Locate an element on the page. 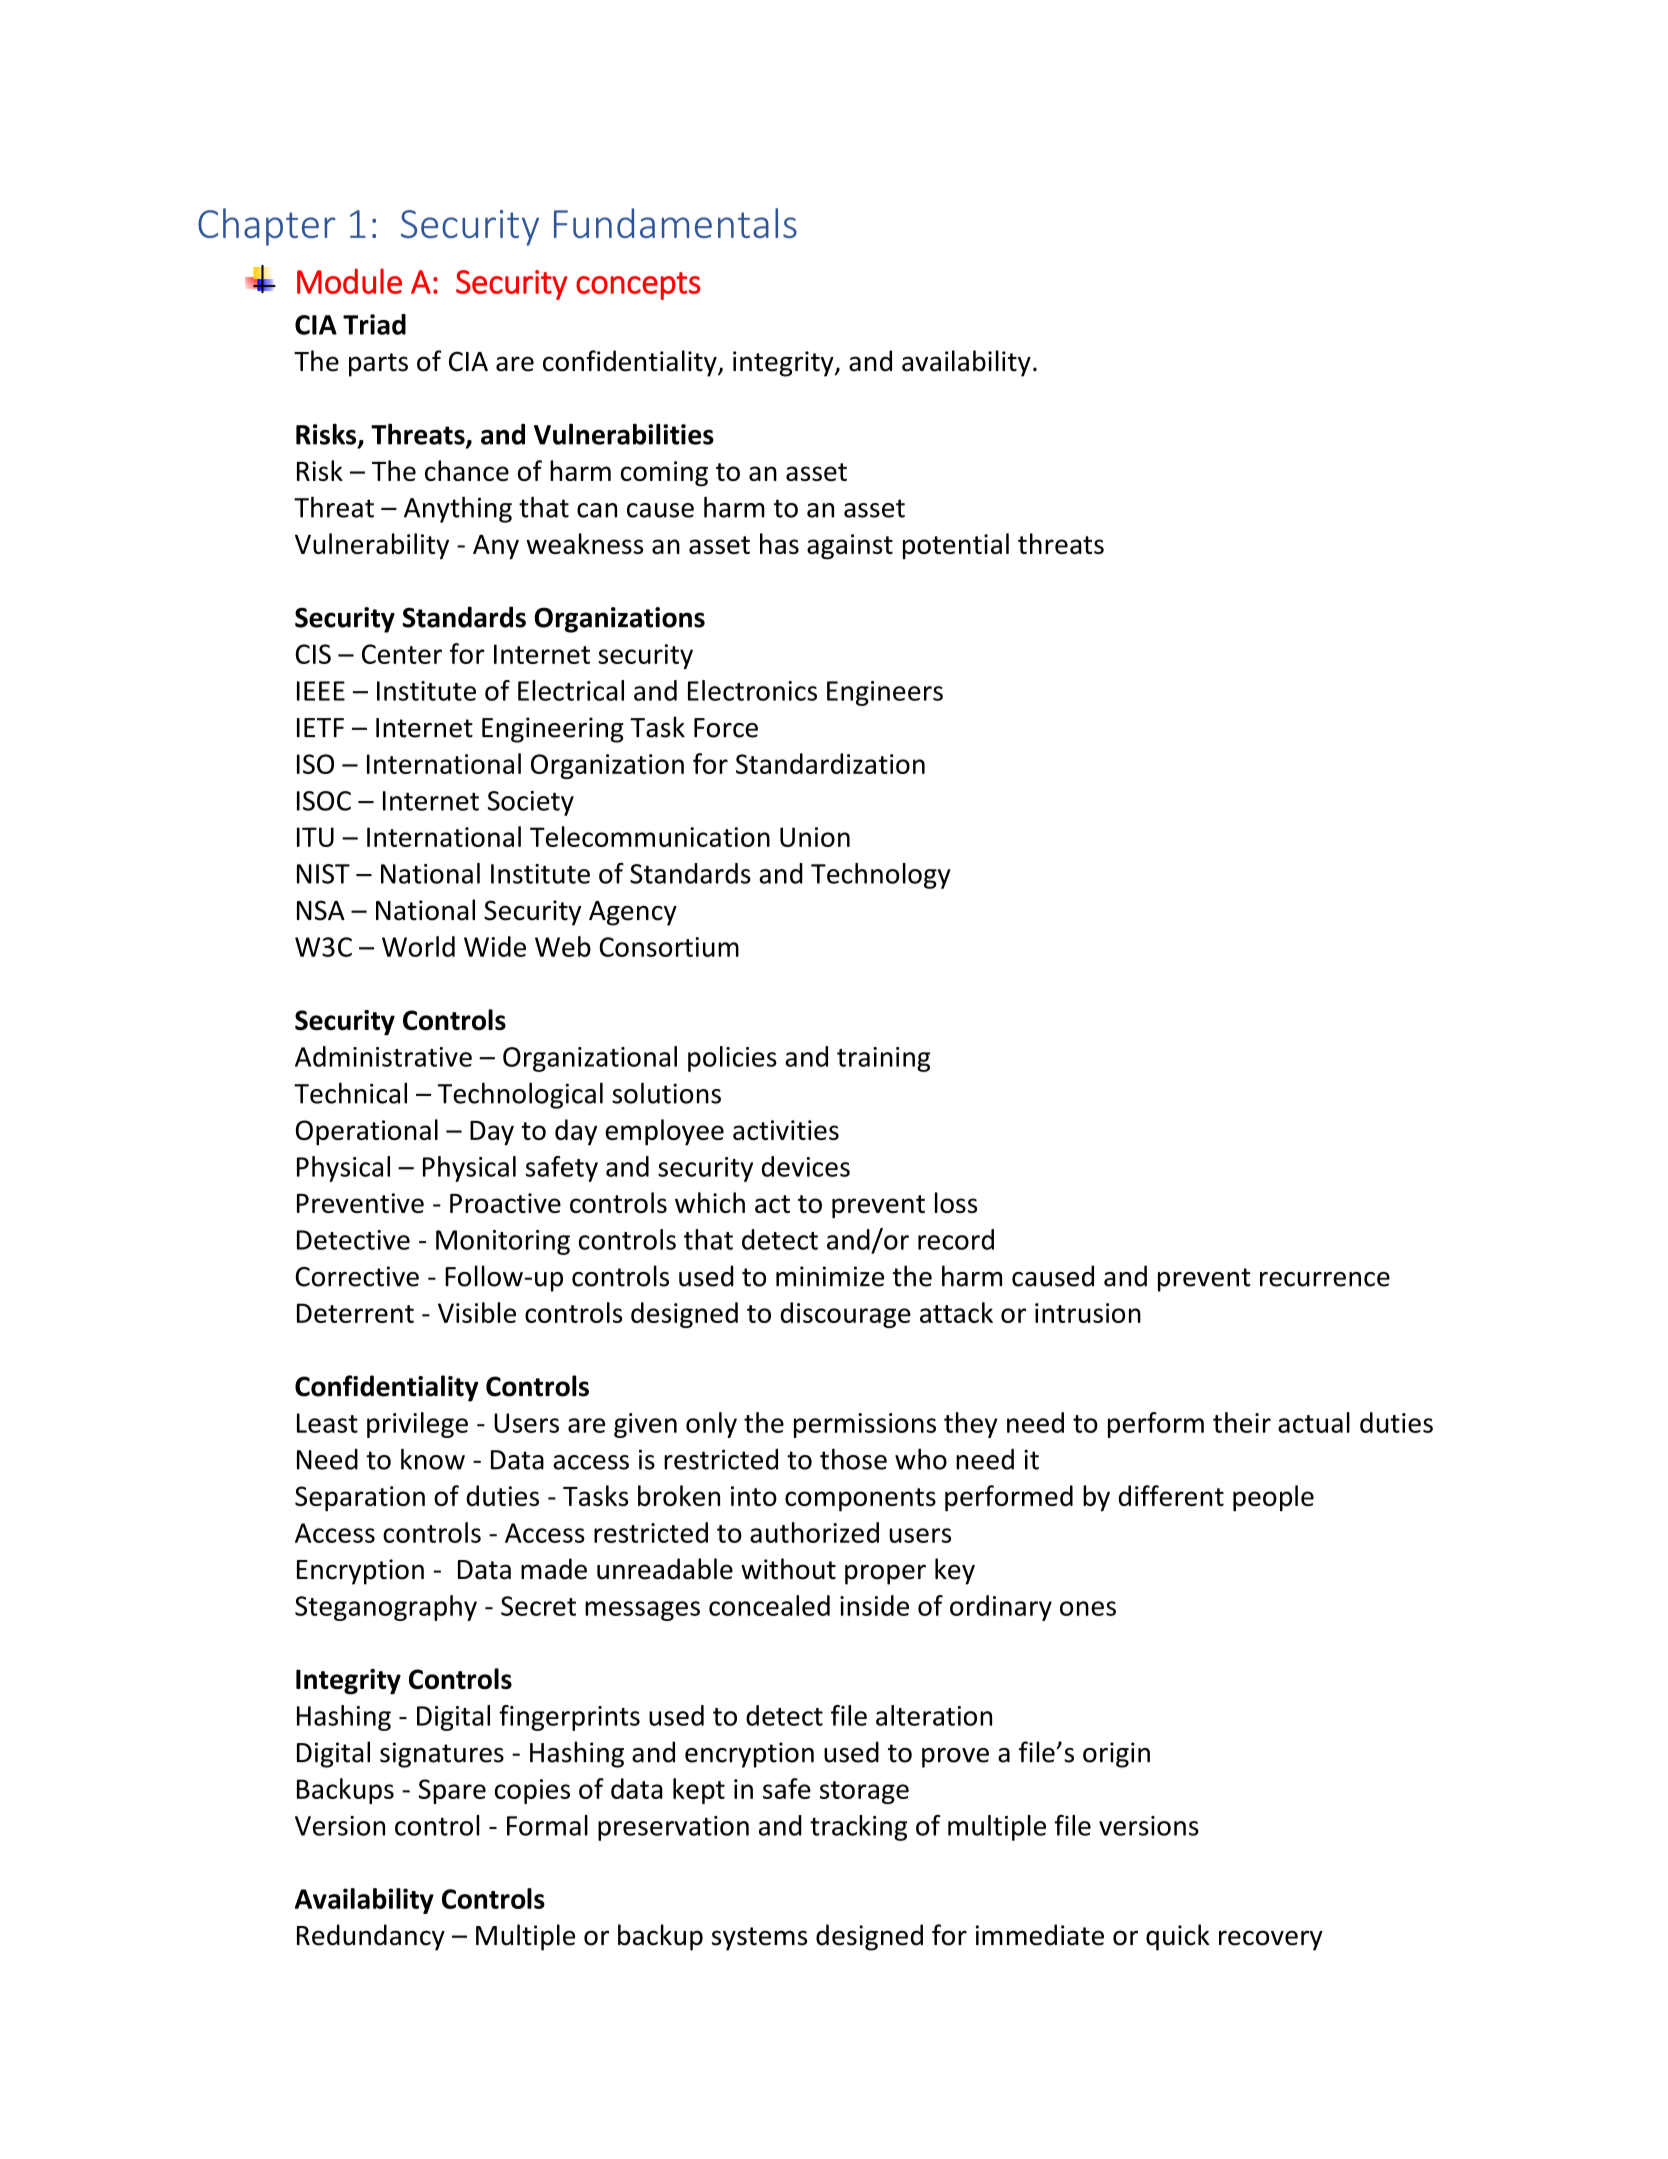 The height and width of the page is (2159, 1668). potential is located at coordinates (956, 546).
